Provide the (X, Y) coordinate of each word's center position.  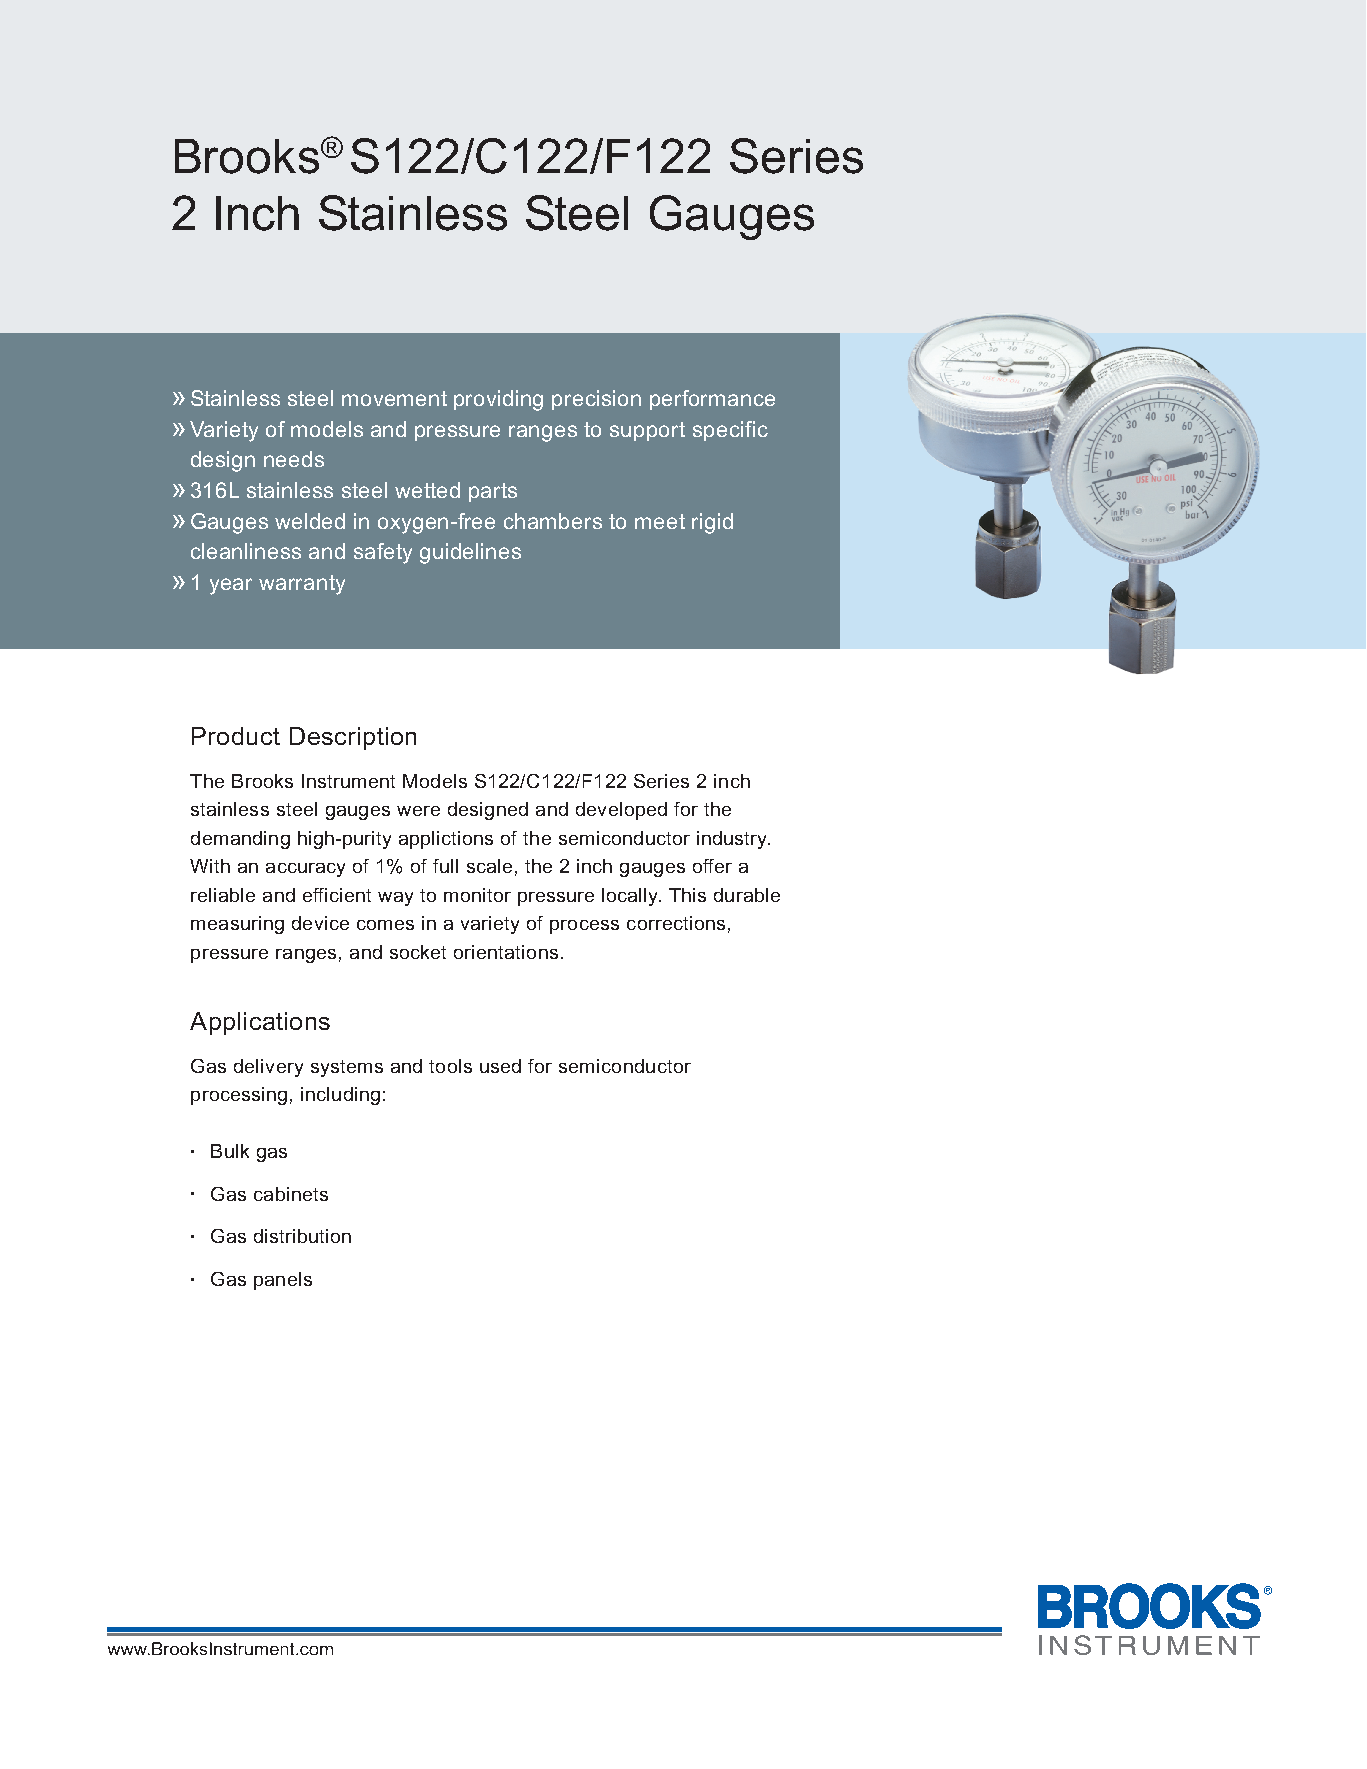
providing (498, 400)
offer (712, 866)
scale (489, 866)
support (647, 431)
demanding (240, 840)
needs (294, 459)
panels (283, 1281)
